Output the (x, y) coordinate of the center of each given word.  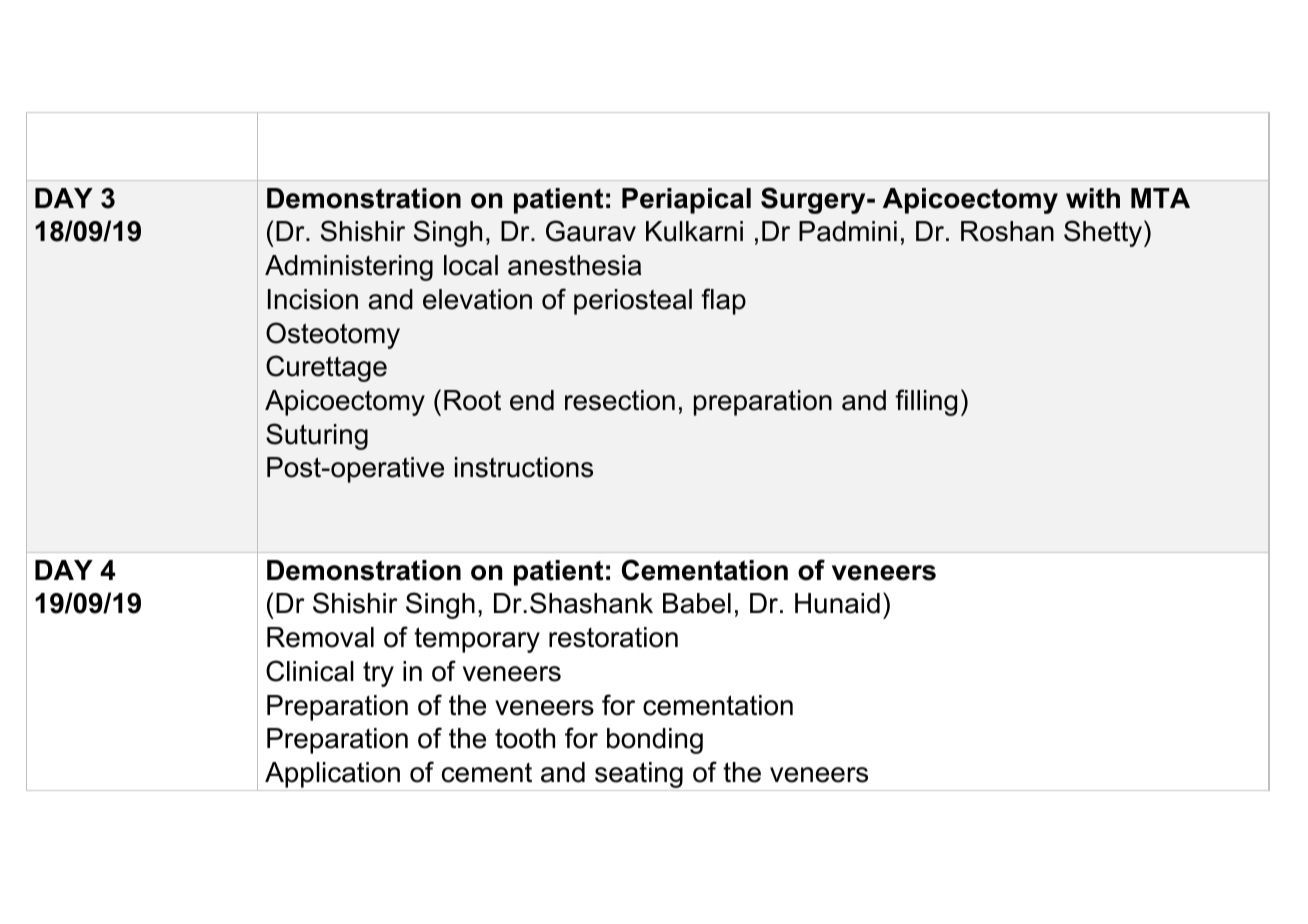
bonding (655, 741)
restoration (613, 637)
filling (926, 402)
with (1093, 198)
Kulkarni (694, 231)
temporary (477, 640)
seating (639, 776)
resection (620, 400)
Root (472, 400)
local (471, 265)
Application (332, 776)
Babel (697, 603)
